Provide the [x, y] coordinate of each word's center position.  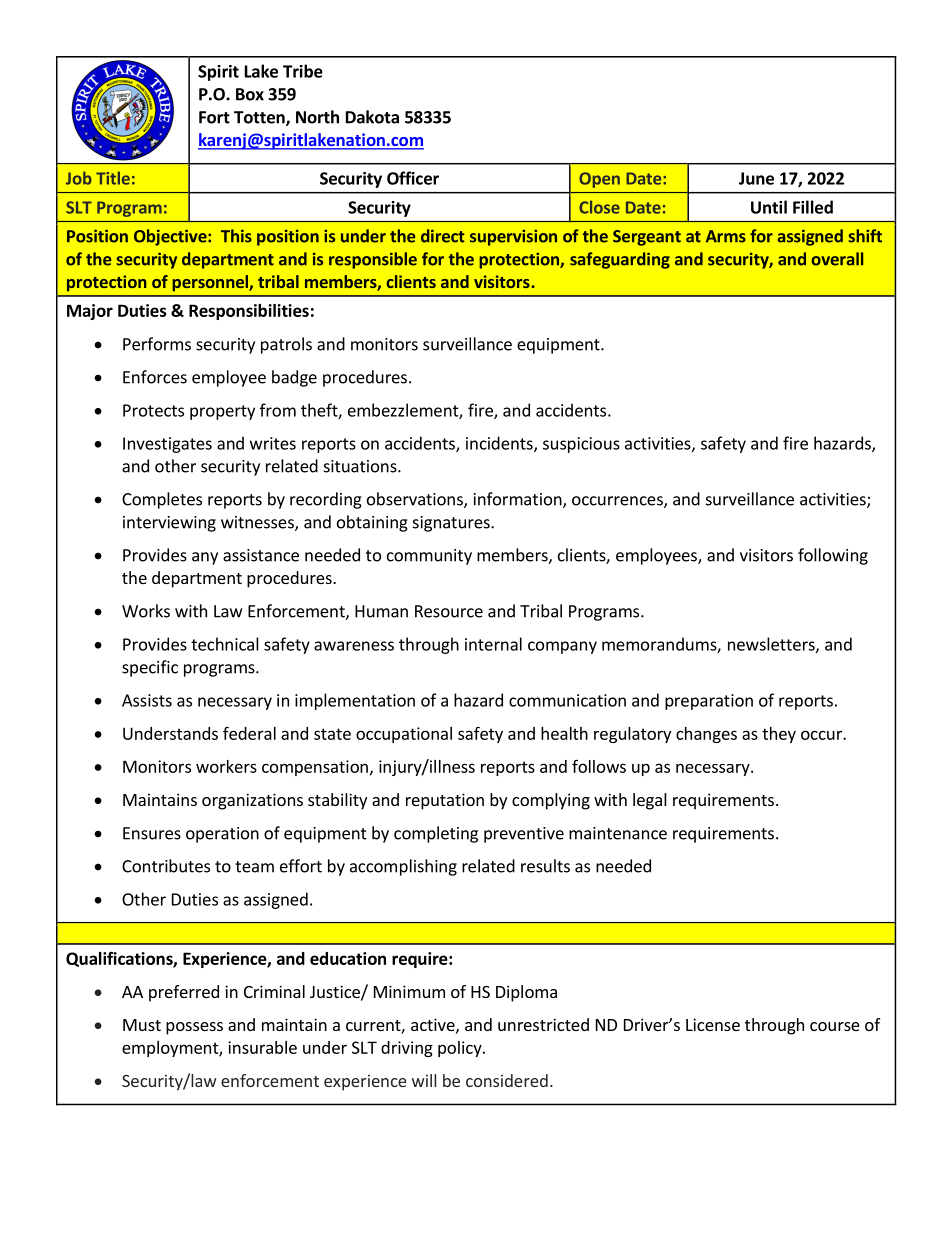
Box [250, 94]
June [756, 178]
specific [150, 668]
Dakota [372, 117]
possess [194, 1028]
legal [650, 801]
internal [493, 644]
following [833, 556]
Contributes [166, 866]
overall [837, 259]
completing [436, 834]
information [519, 500]
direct [443, 236]
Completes [162, 500]
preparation [709, 702]
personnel [211, 283]
